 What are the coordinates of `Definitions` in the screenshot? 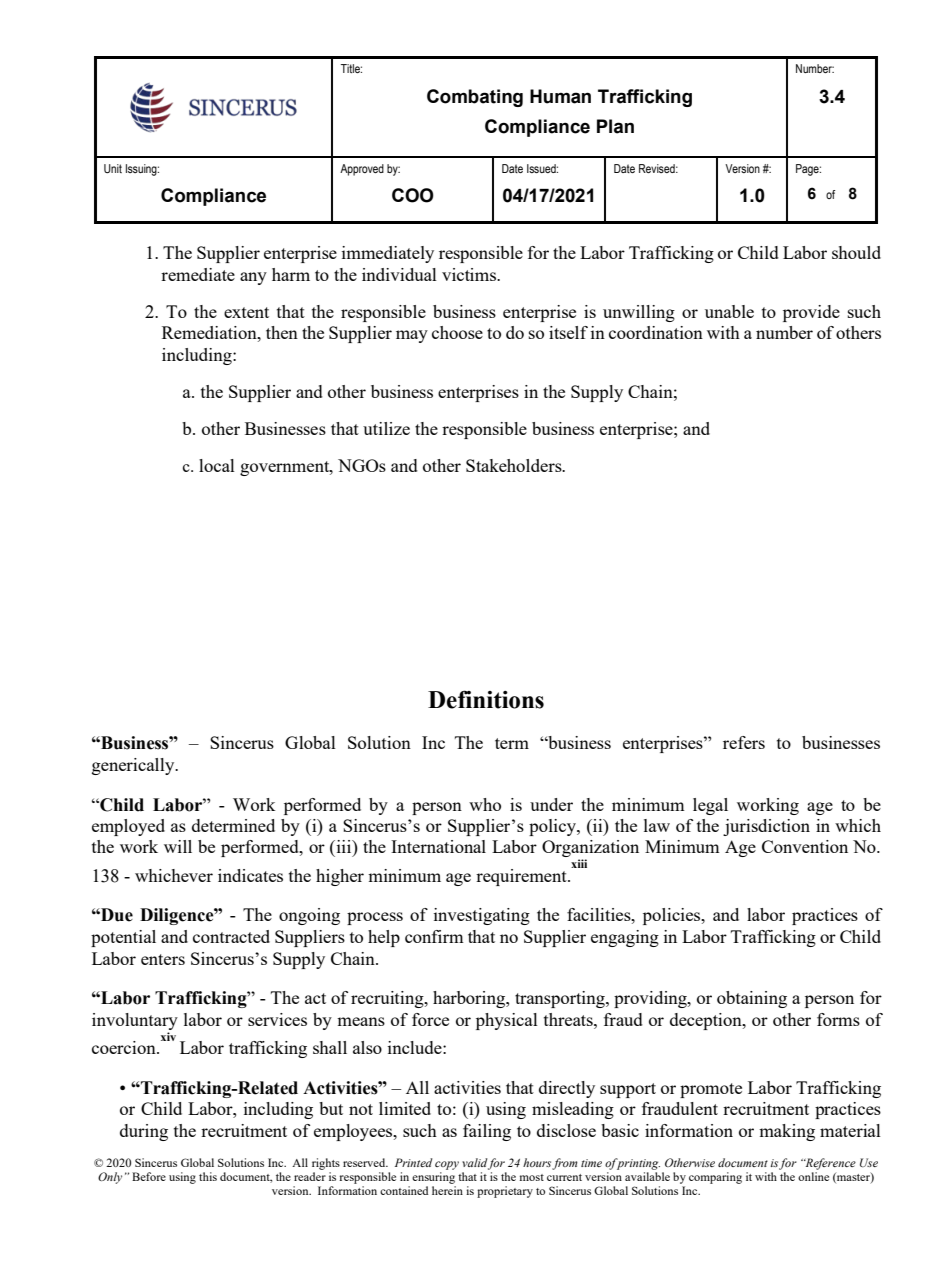 It's located at (486, 699).
